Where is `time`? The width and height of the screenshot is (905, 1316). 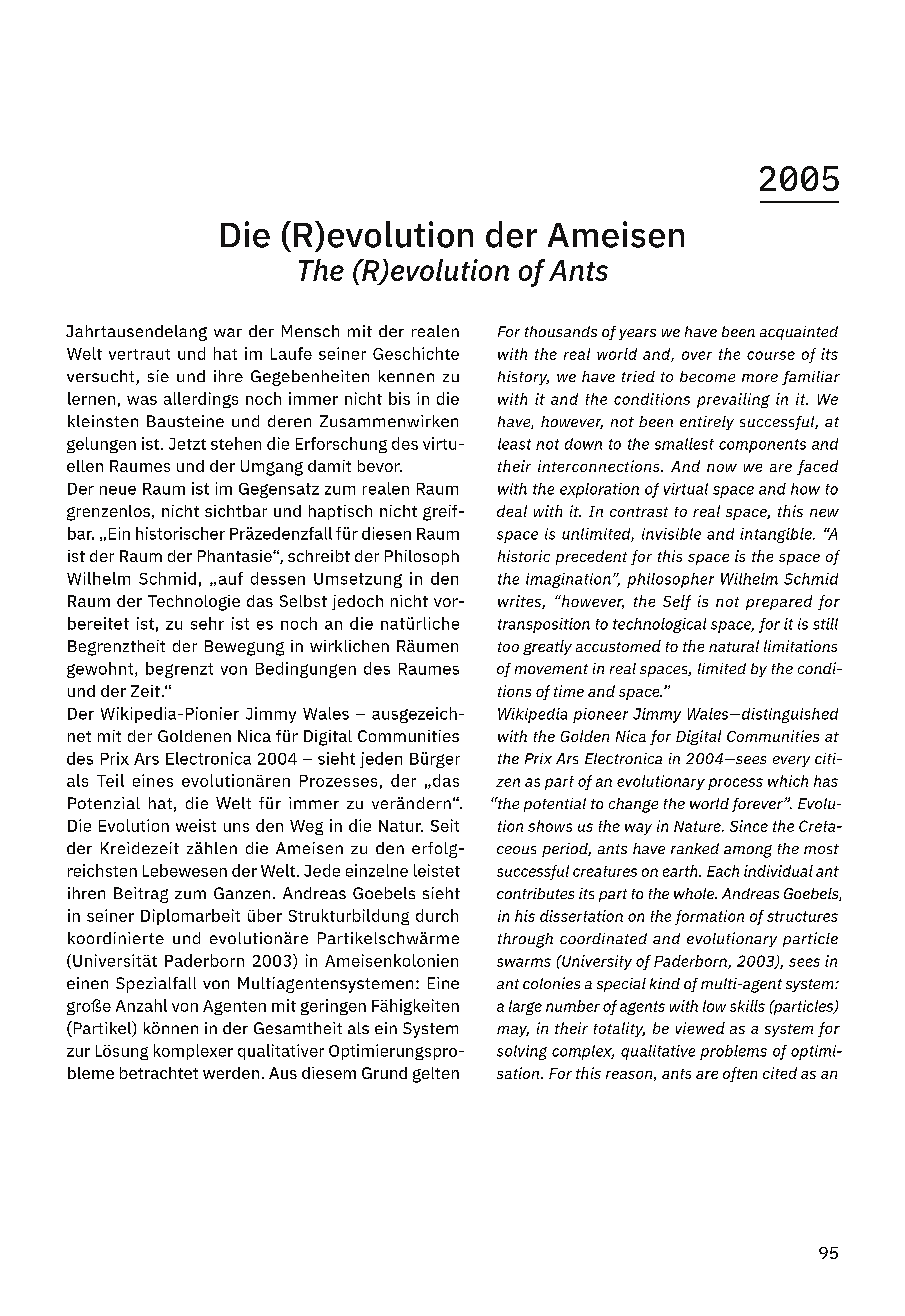 time is located at coordinates (569, 691).
